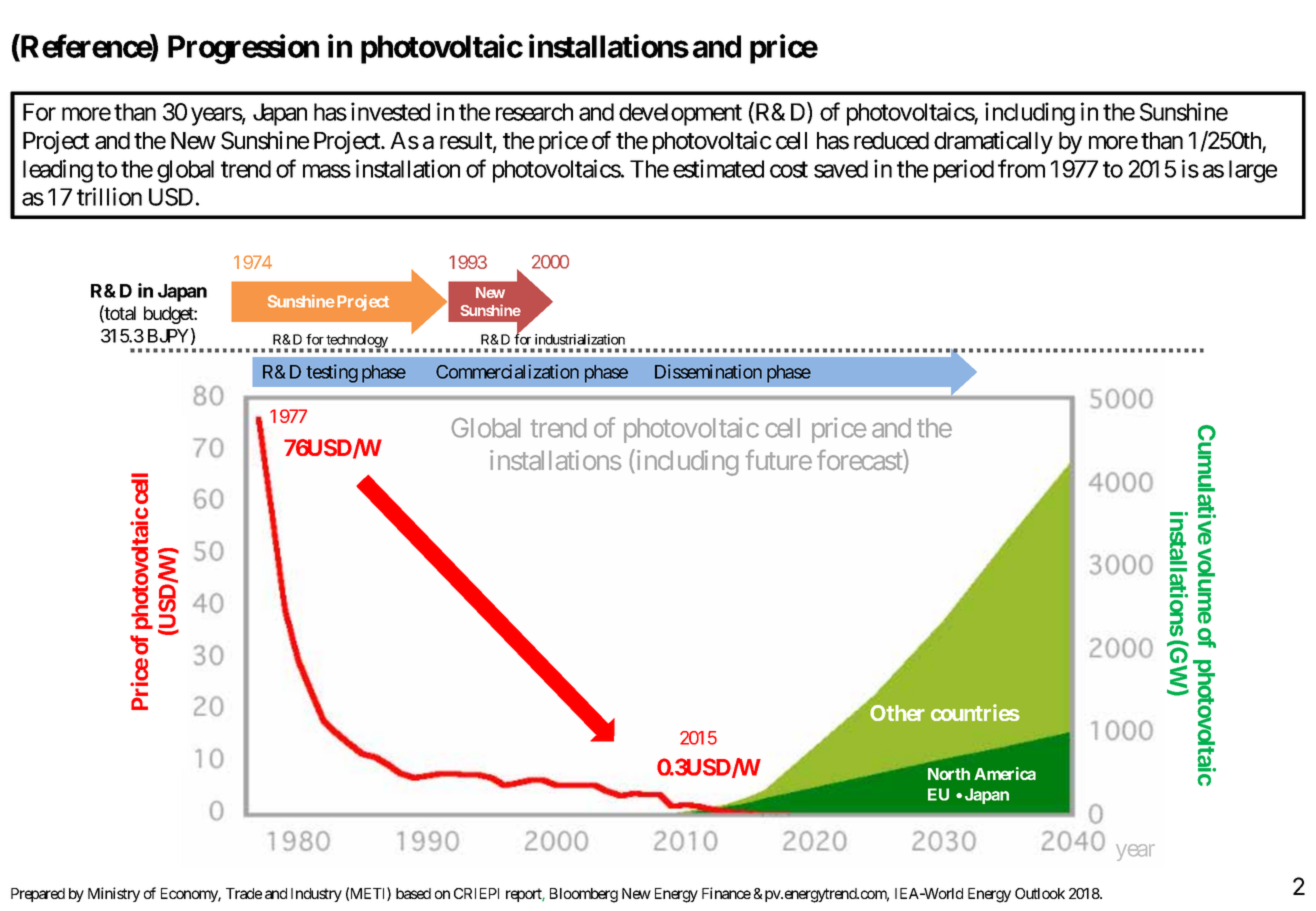 The image size is (1316, 911). What do you see at coordinates (534, 112) in the document?
I see `research` at bounding box center [534, 112].
